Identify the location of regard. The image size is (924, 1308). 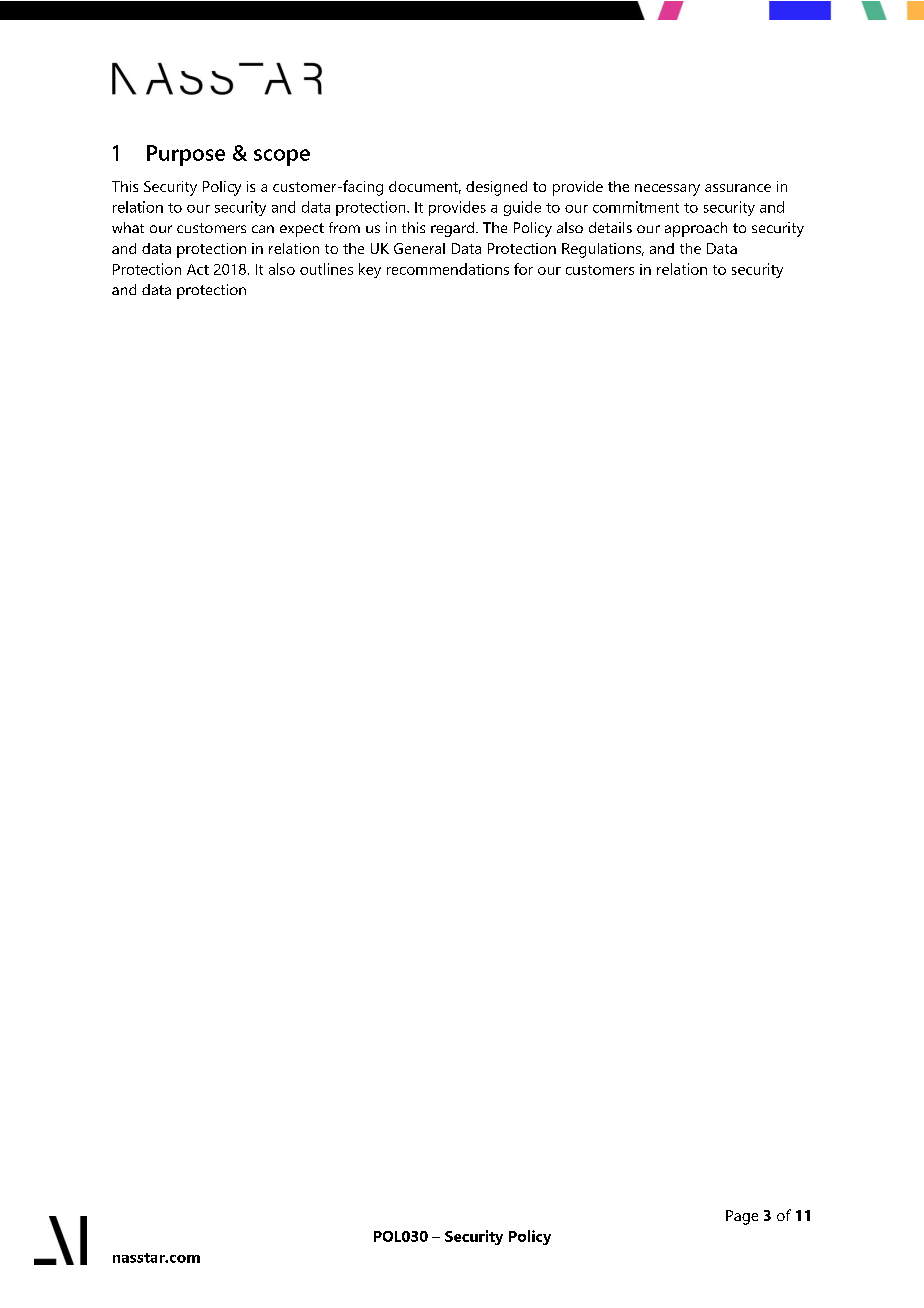
(452, 229).
